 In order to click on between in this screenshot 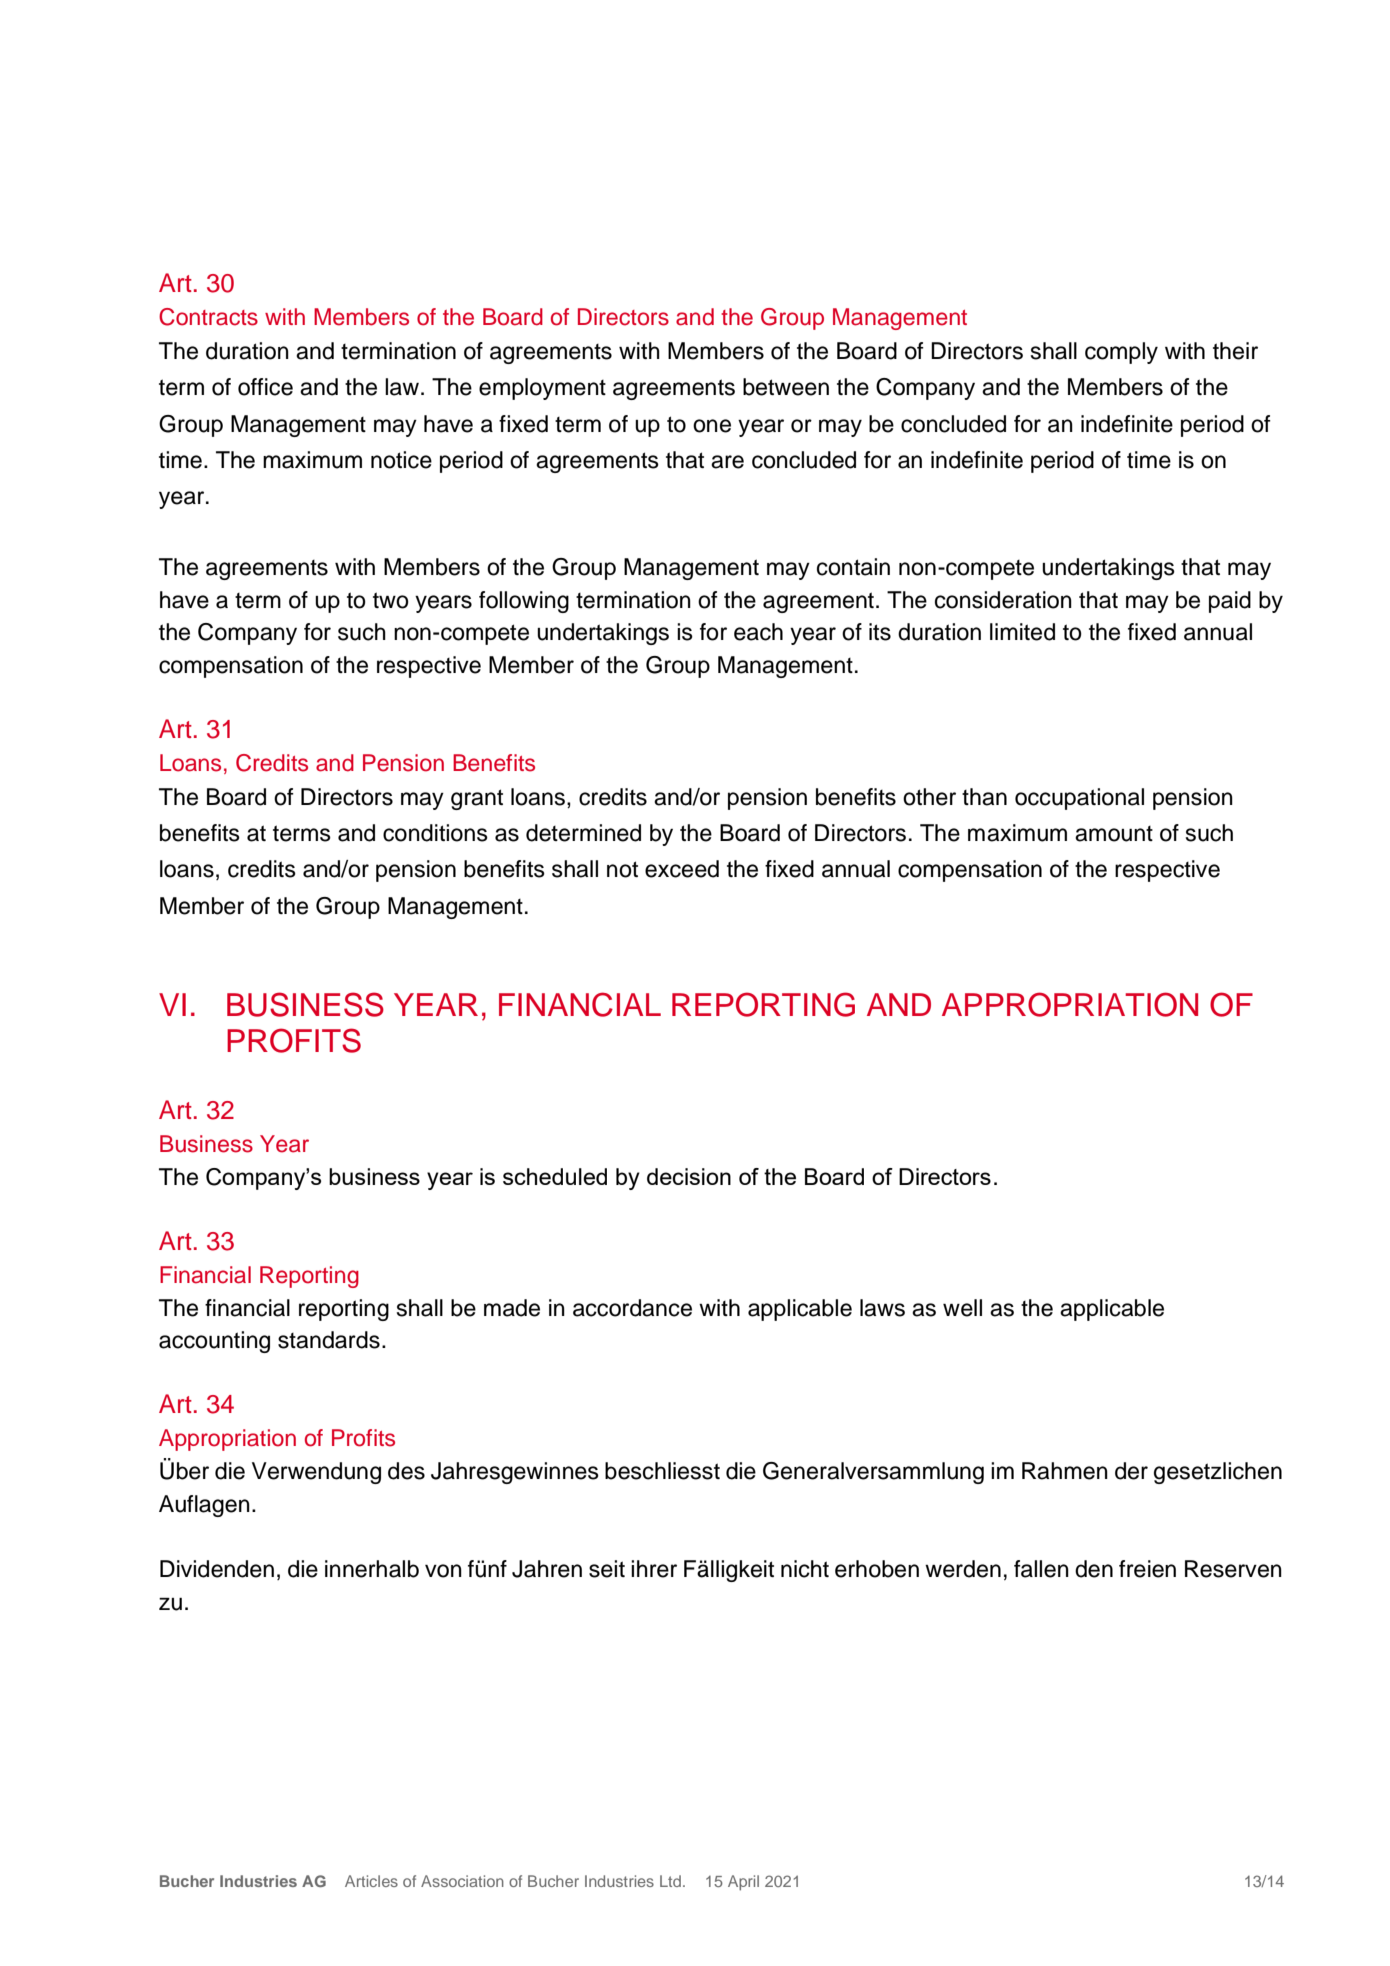, I will do `click(786, 387)`.
